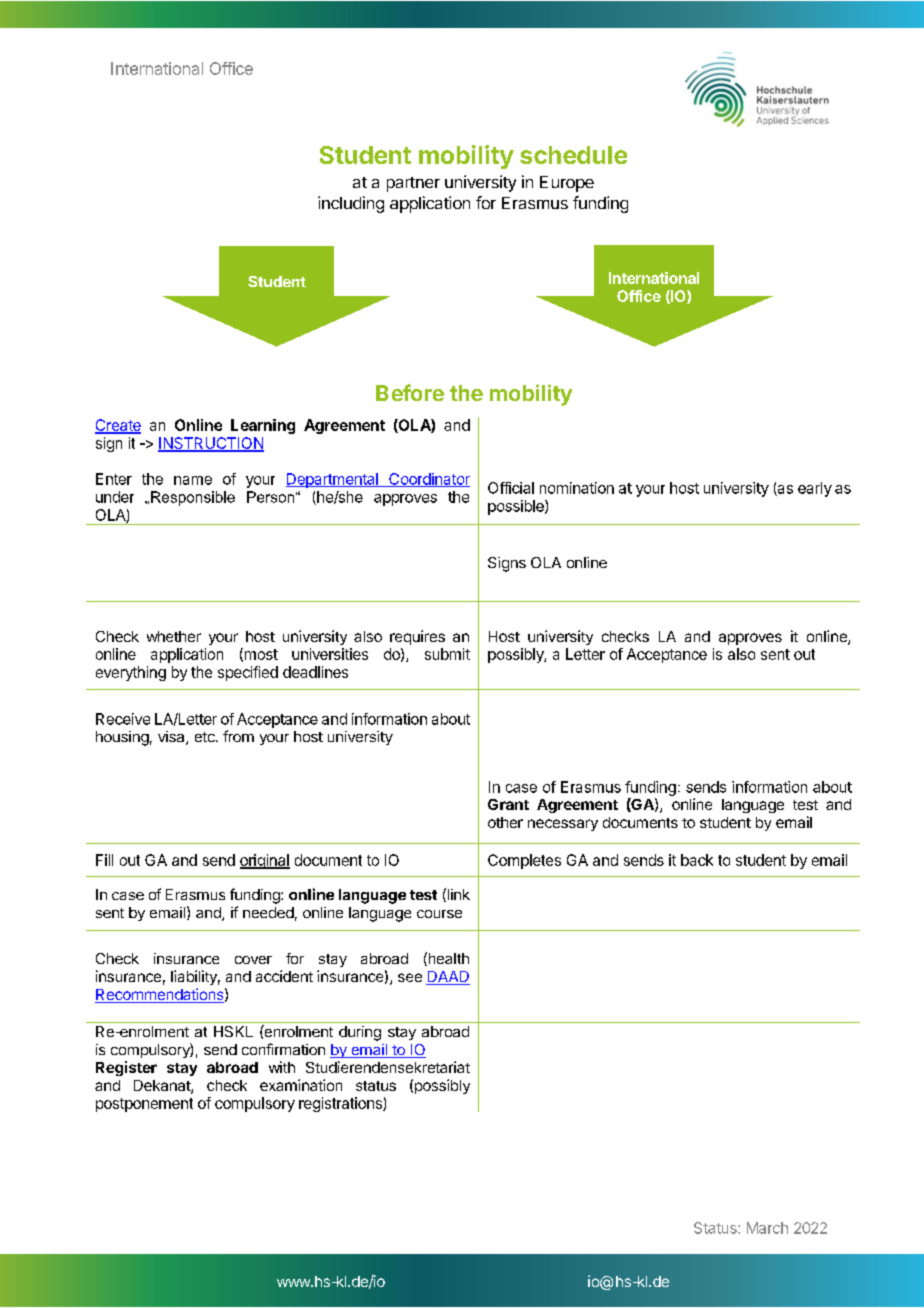 The width and height of the screenshot is (924, 1308). I want to click on original, so click(265, 861).
